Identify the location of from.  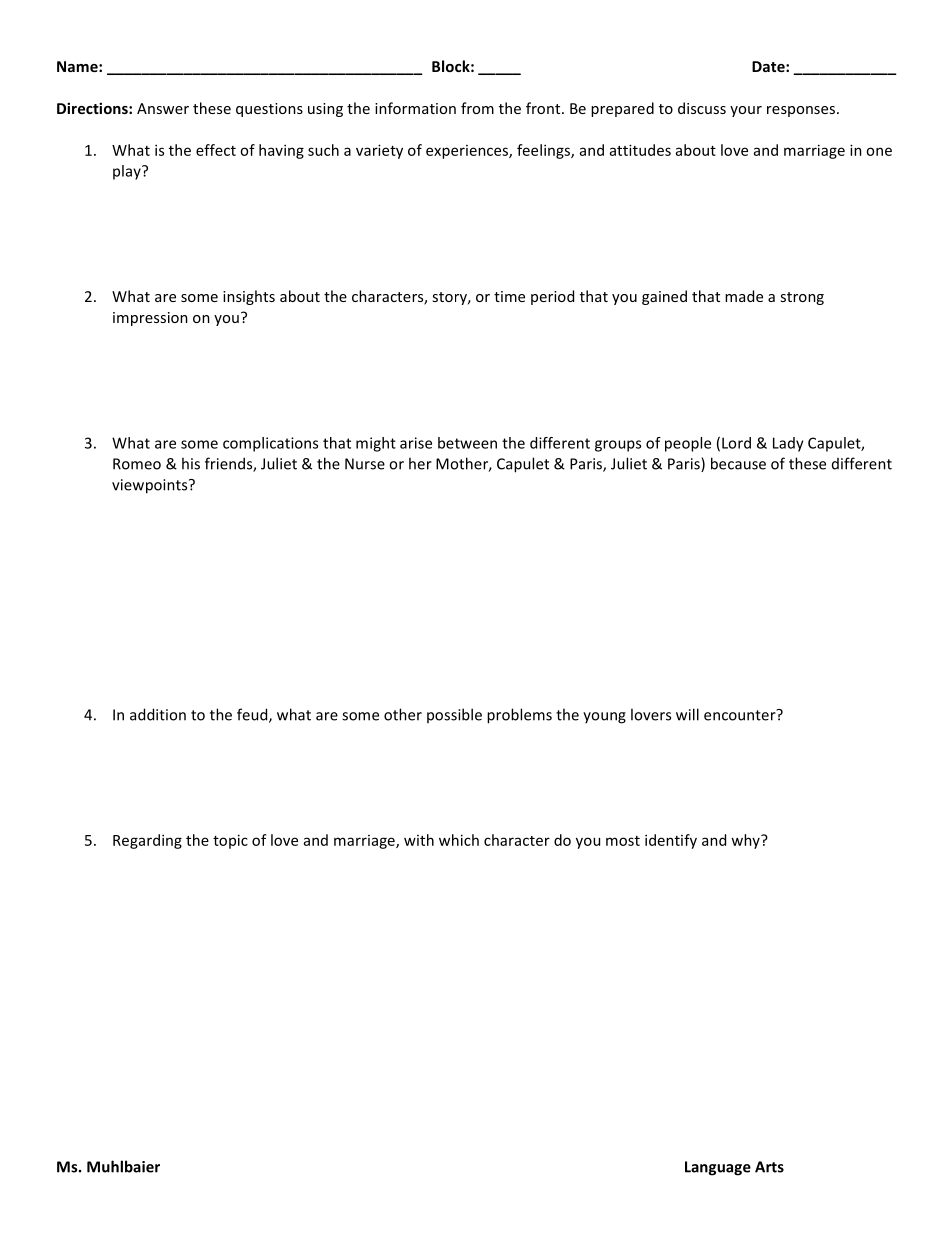
(477, 108).
